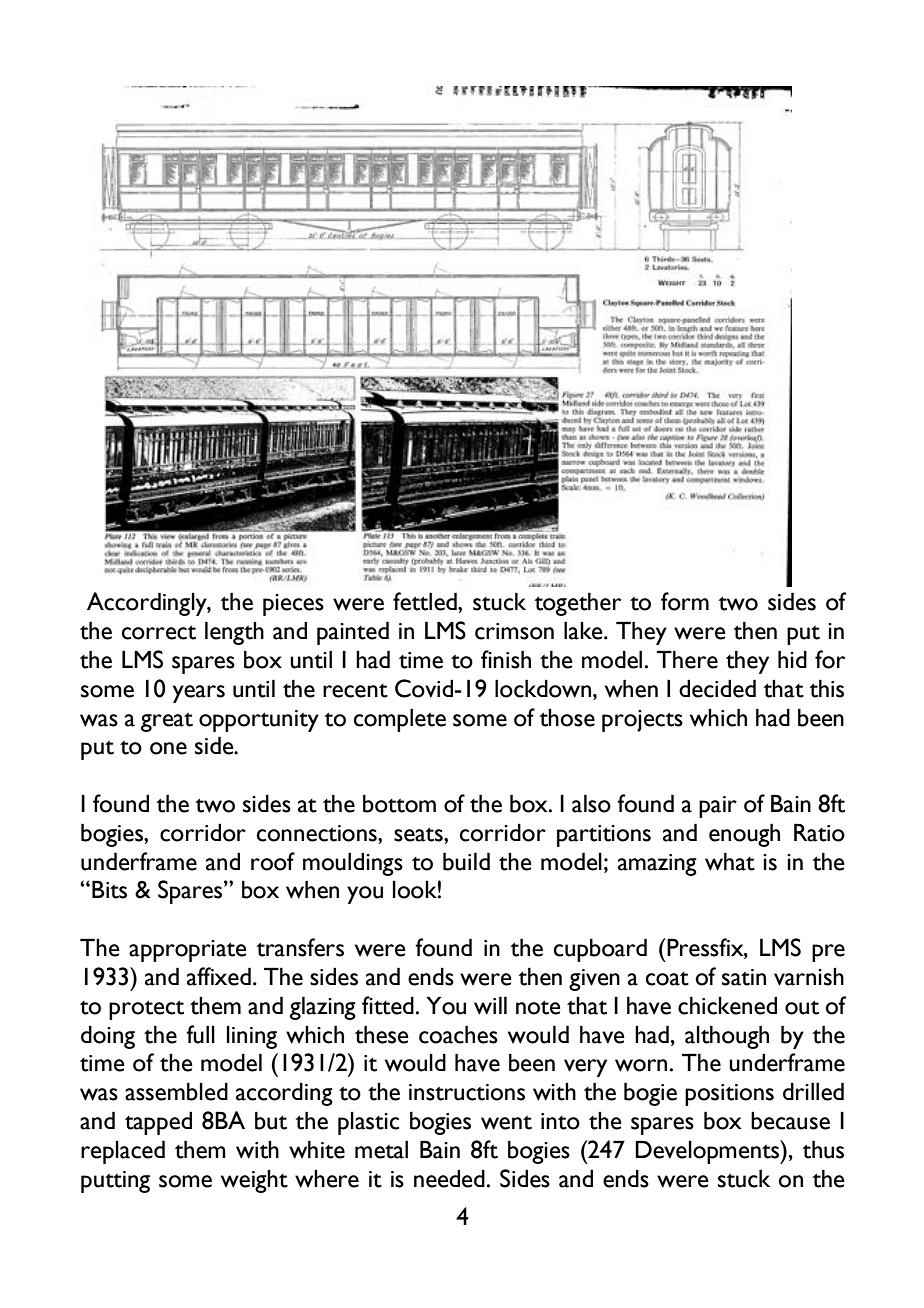  I want to click on projects, so click(642, 721).
